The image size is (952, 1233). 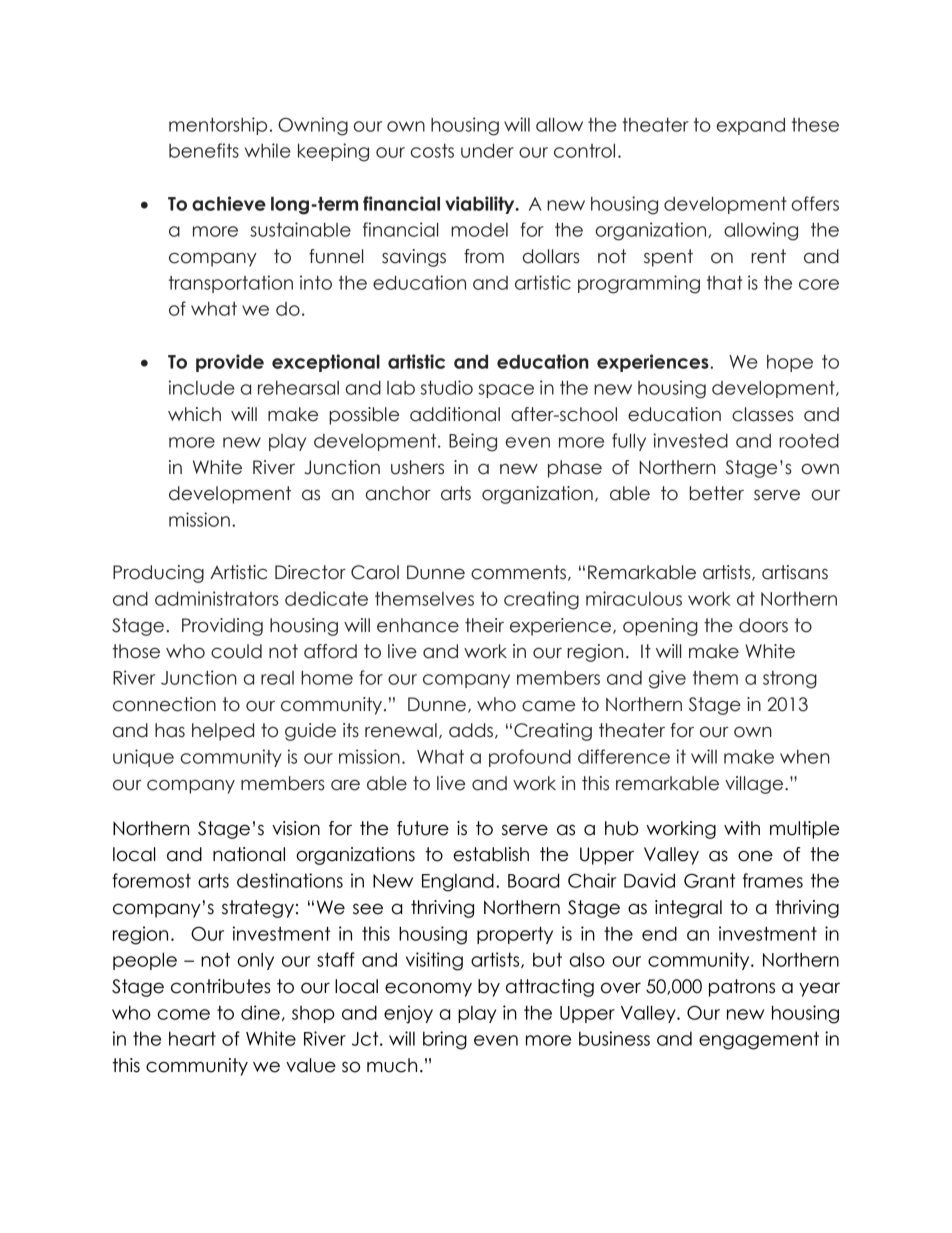 What do you see at coordinates (763, 625) in the screenshot?
I see `doors` at bounding box center [763, 625].
